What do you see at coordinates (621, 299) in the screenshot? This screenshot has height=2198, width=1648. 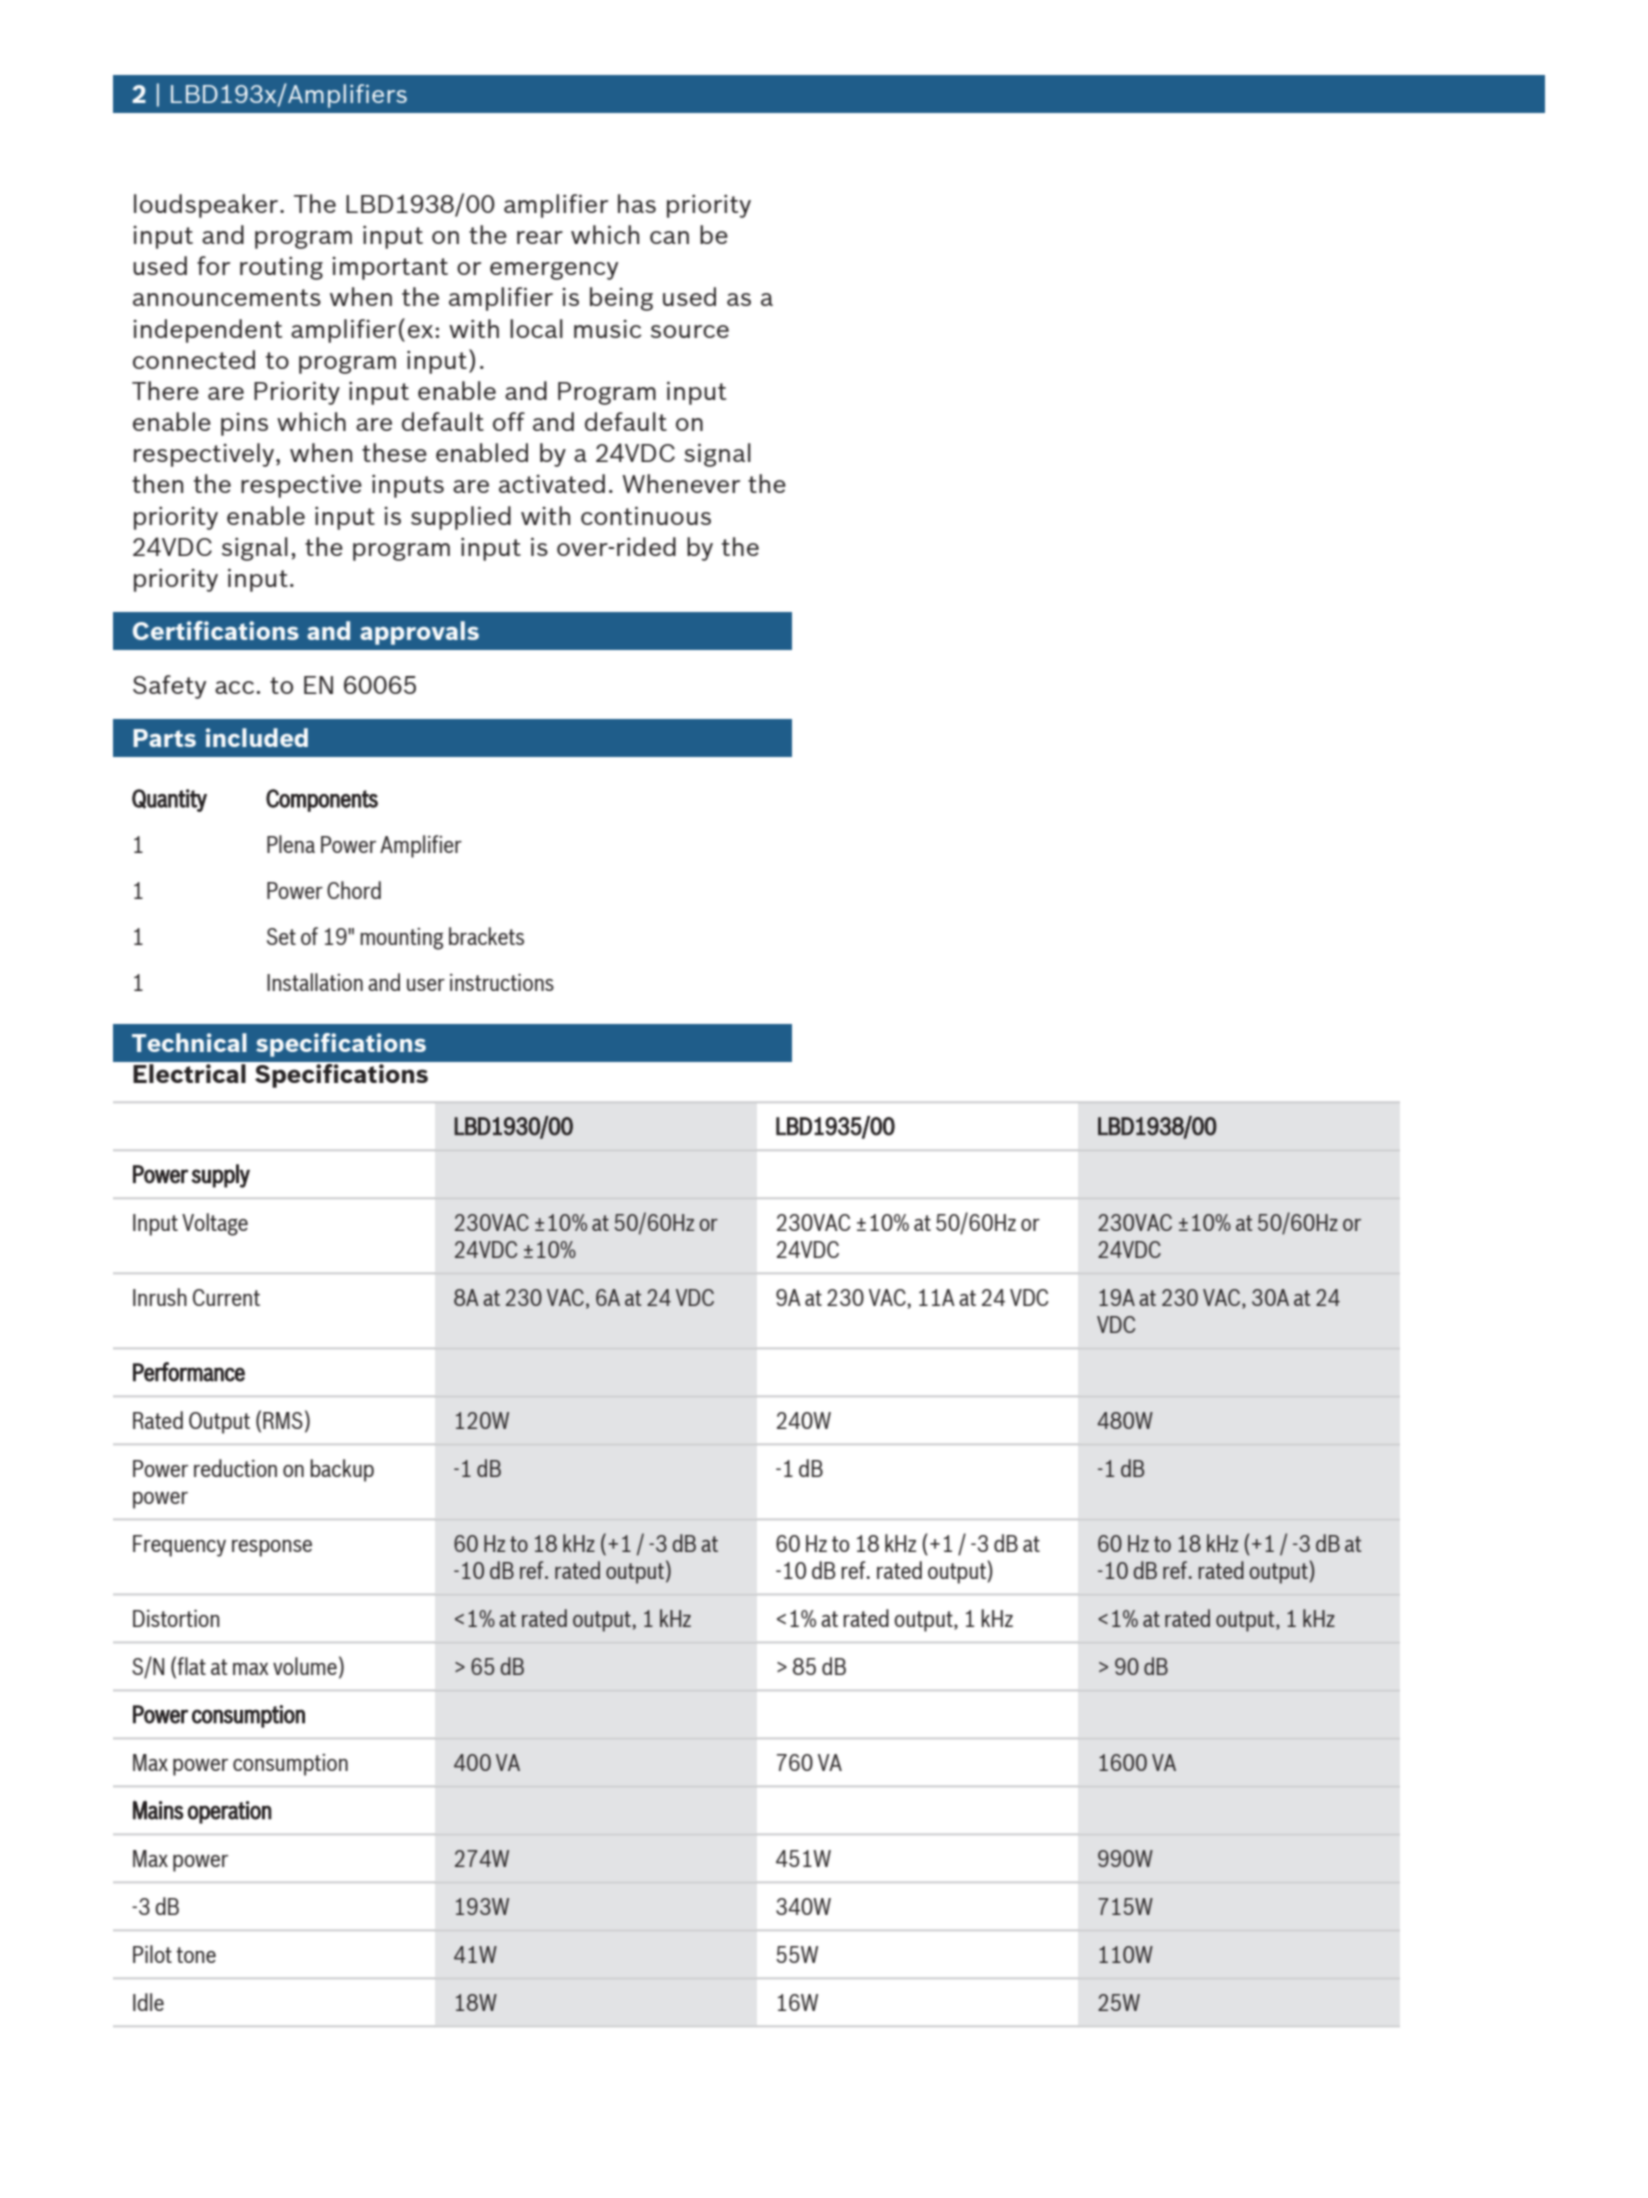 I see `being` at bounding box center [621, 299].
